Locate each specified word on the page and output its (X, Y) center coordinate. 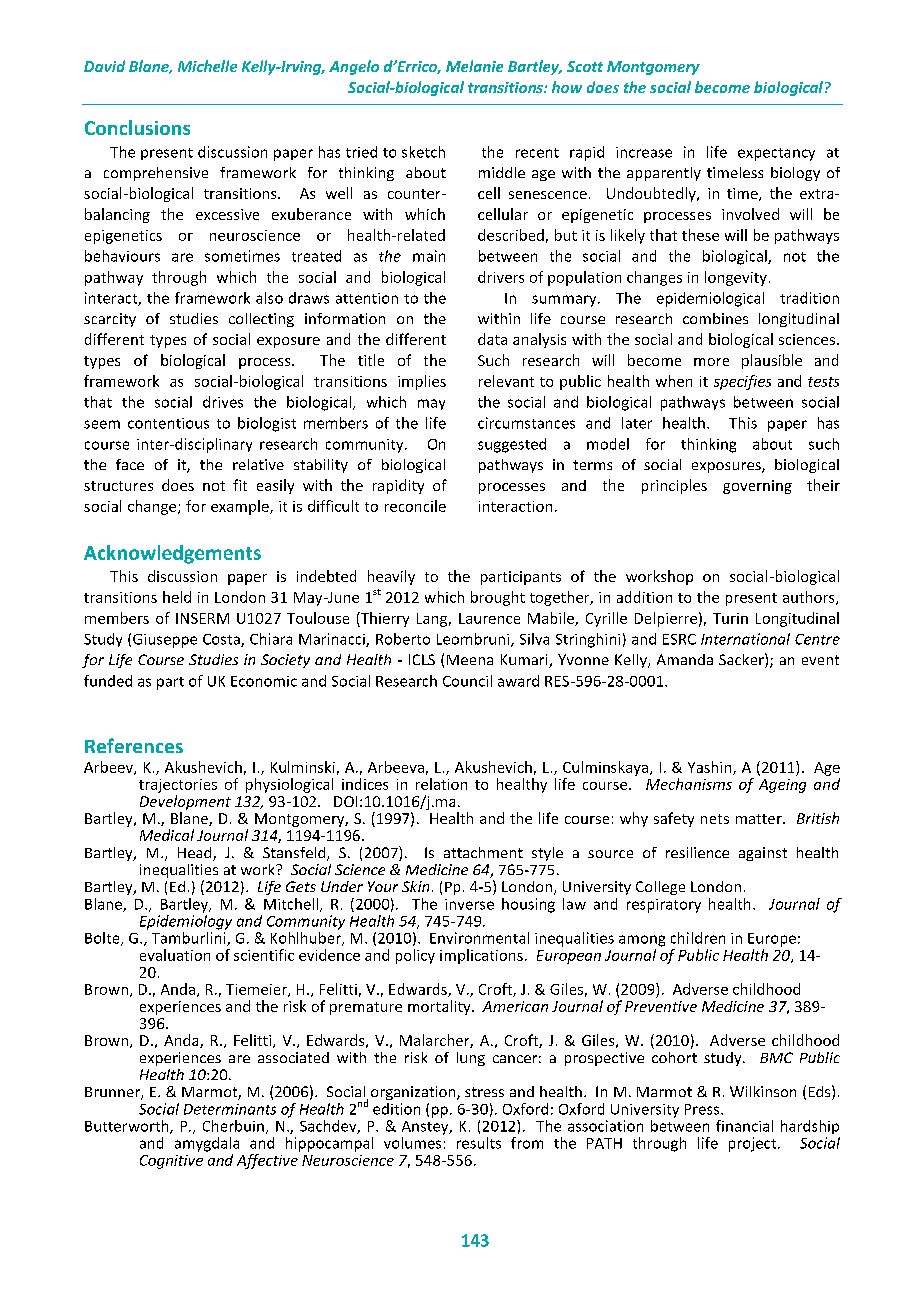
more (711, 362)
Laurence (489, 618)
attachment (483, 852)
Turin (730, 618)
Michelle (207, 66)
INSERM (202, 618)
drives (223, 402)
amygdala (207, 1144)
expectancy (776, 154)
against (763, 854)
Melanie (474, 66)
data (492, 339)
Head (196, 854)
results (479, 1143)
